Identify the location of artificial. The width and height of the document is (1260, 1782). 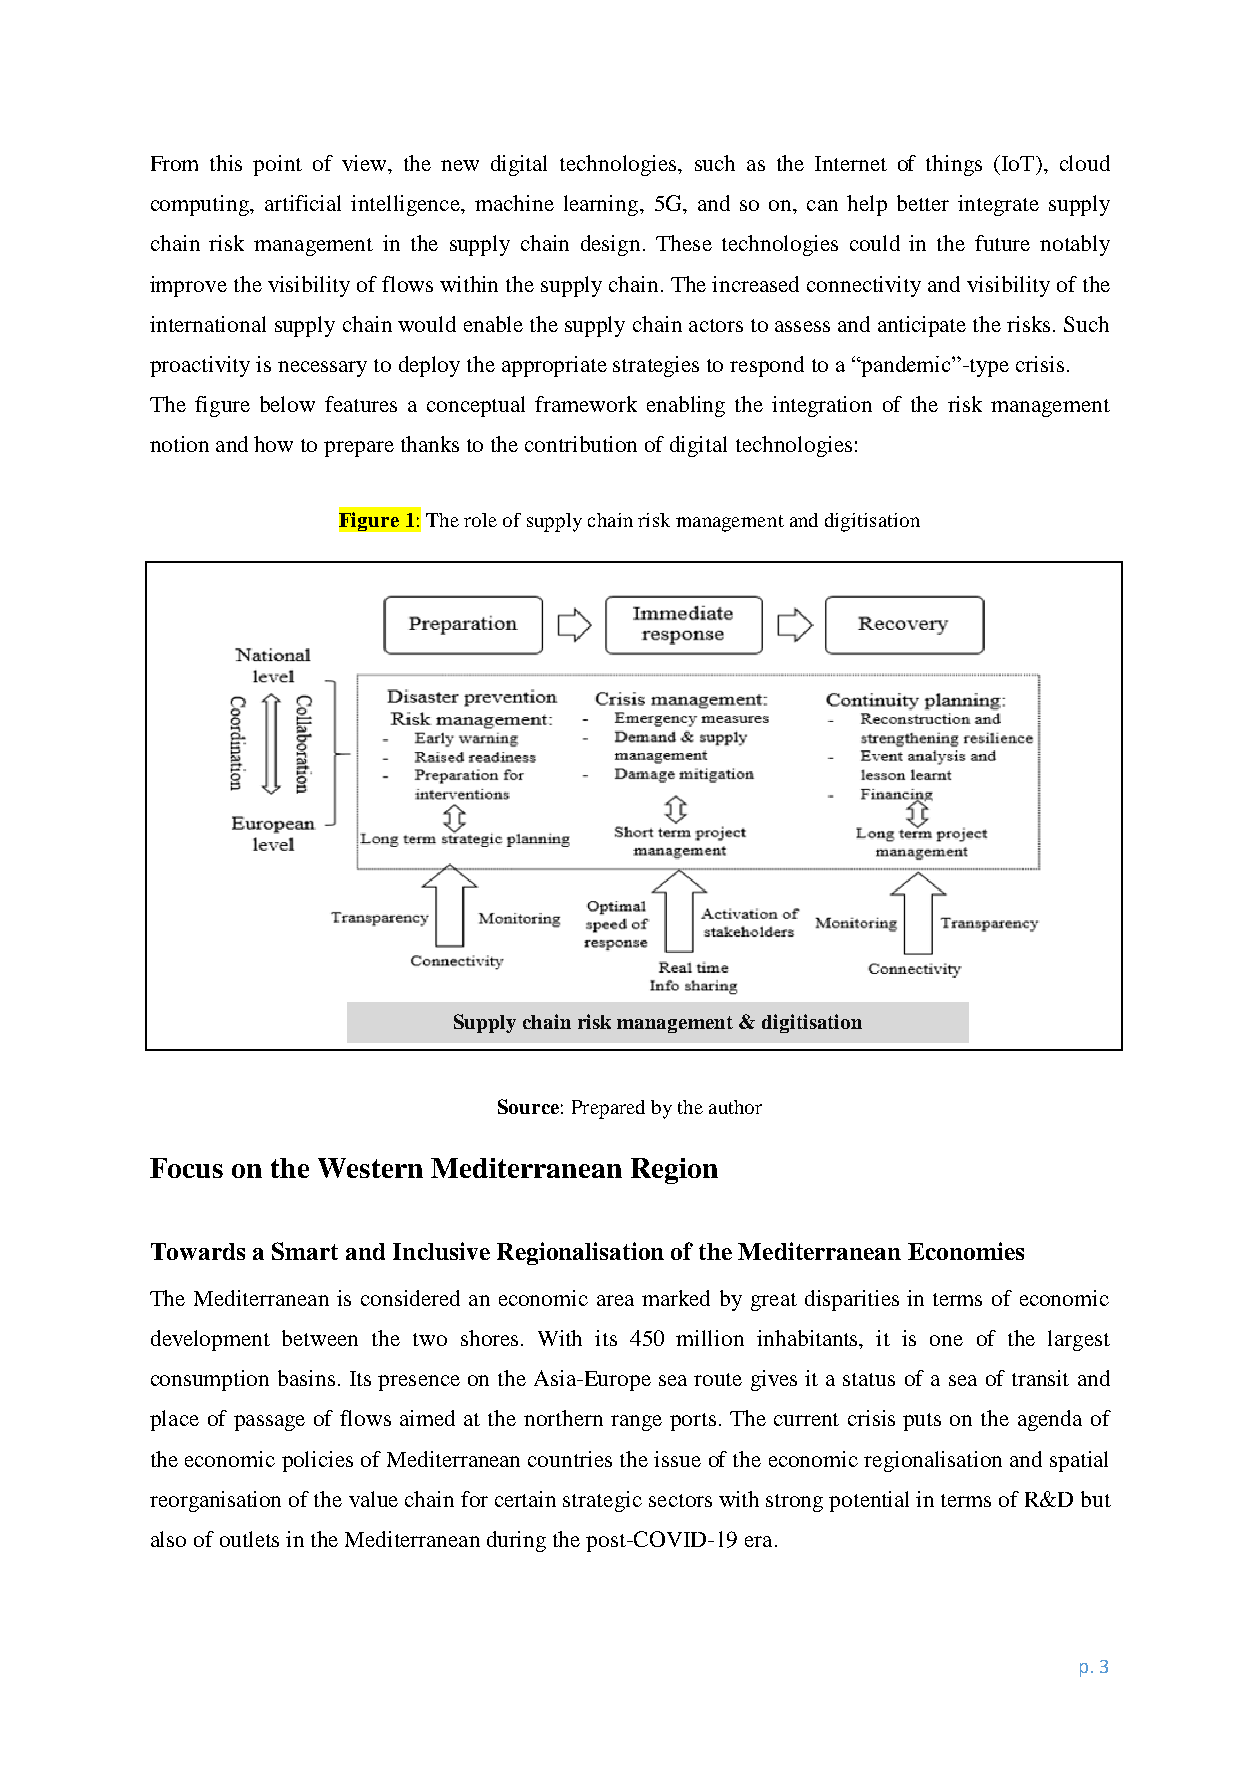
(303, 203).
